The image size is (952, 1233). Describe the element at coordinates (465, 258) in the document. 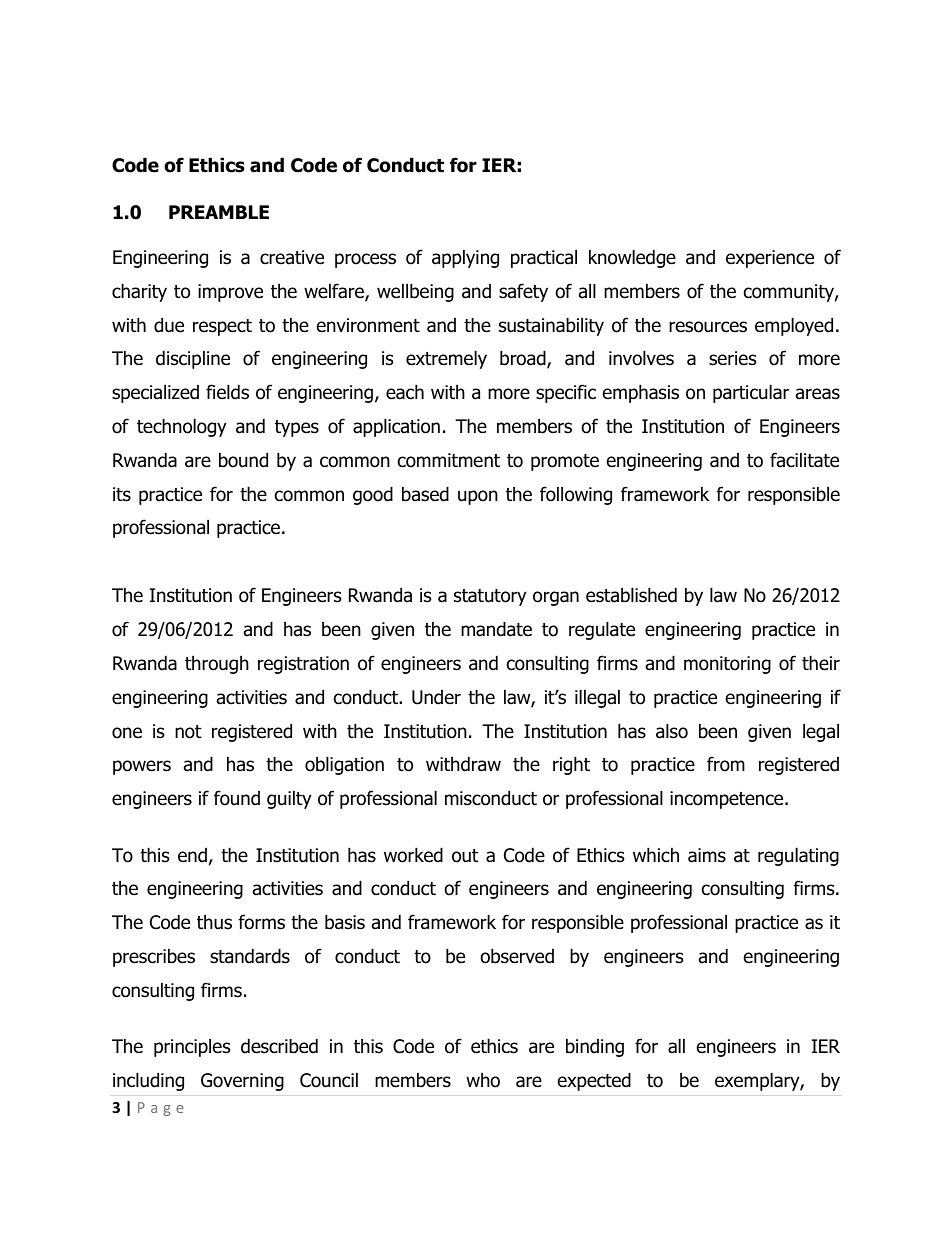

I see `applying` at that location.
